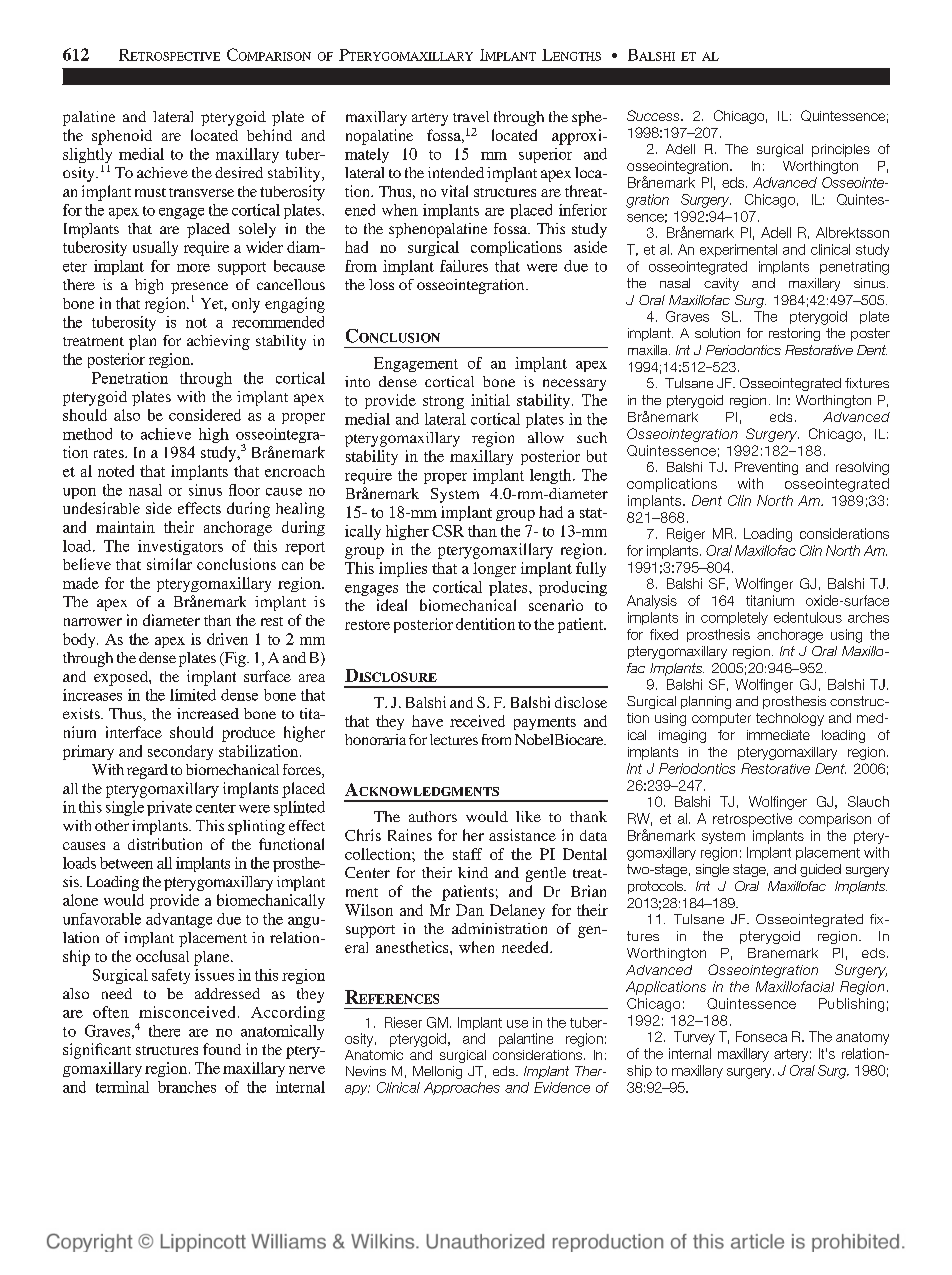 This document has width=952, height=1275. I want to click on noted, so click(116, 471).
